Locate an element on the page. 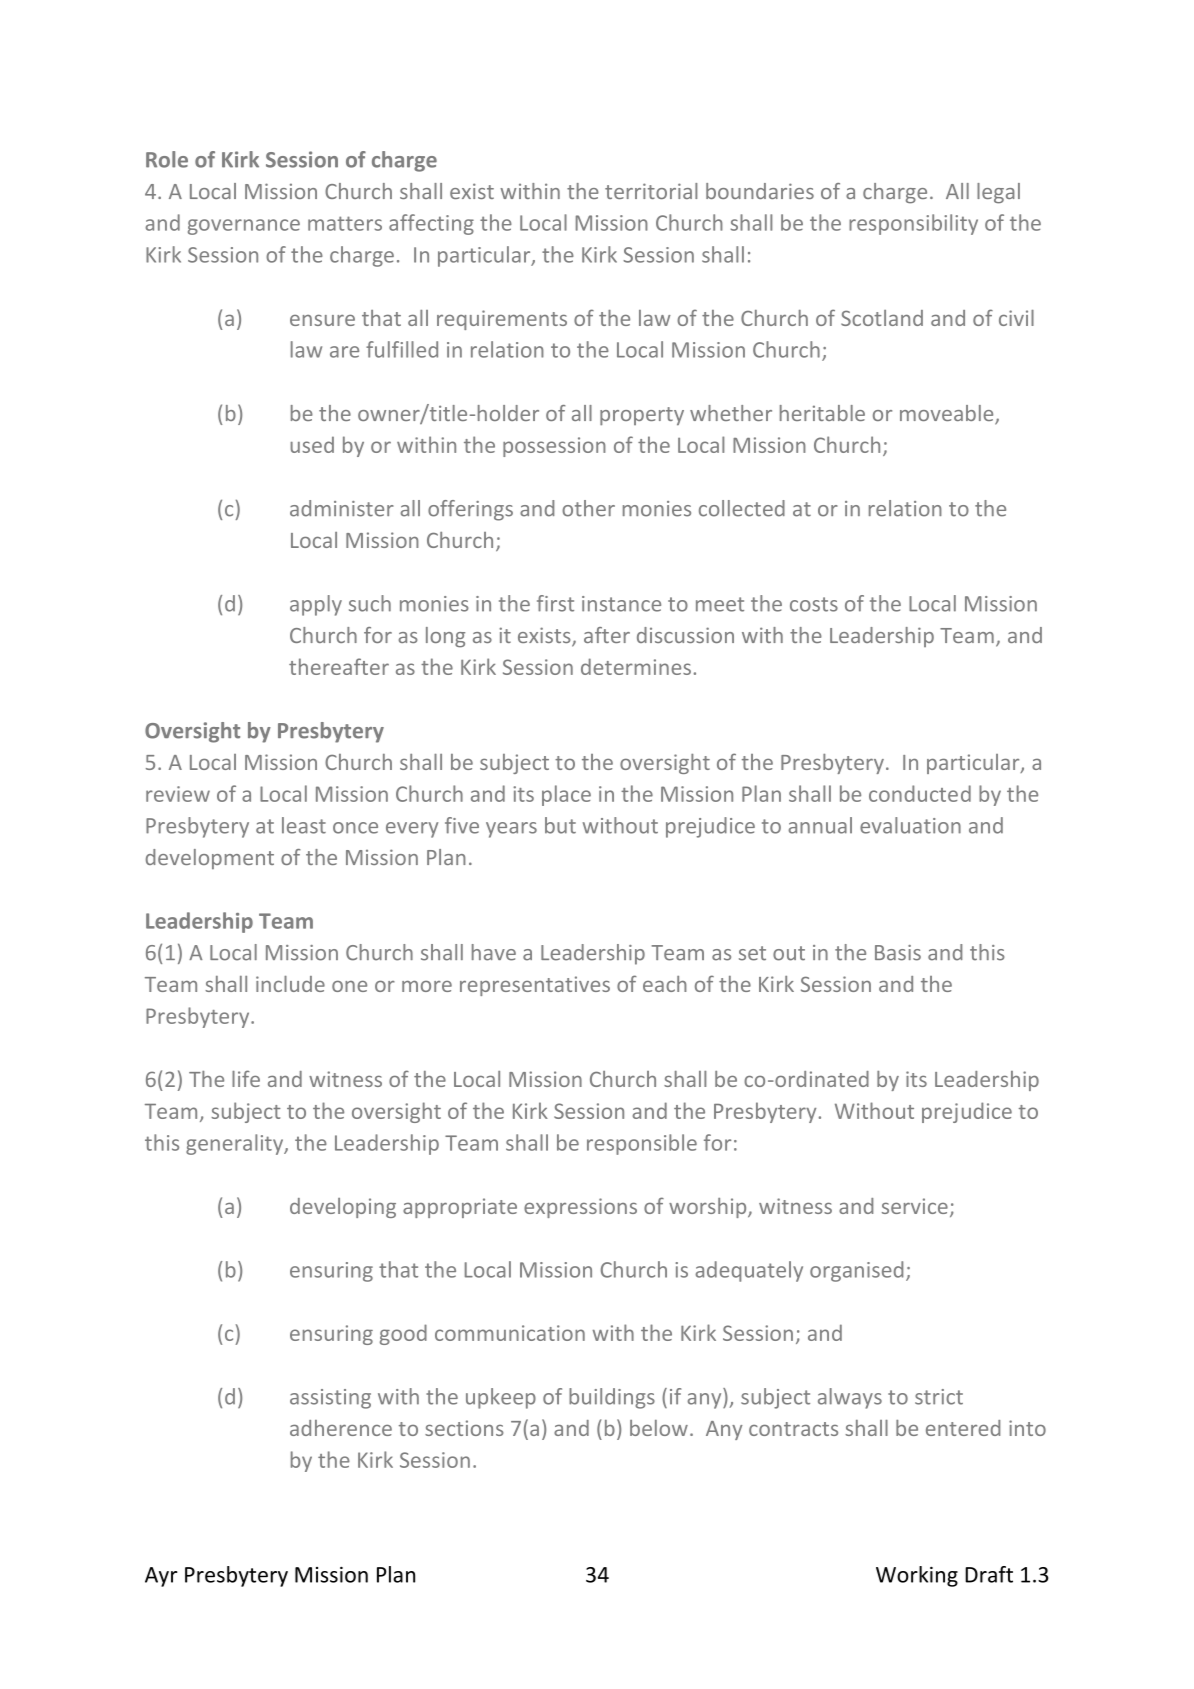  costs is located at coordinates (814, 604).
